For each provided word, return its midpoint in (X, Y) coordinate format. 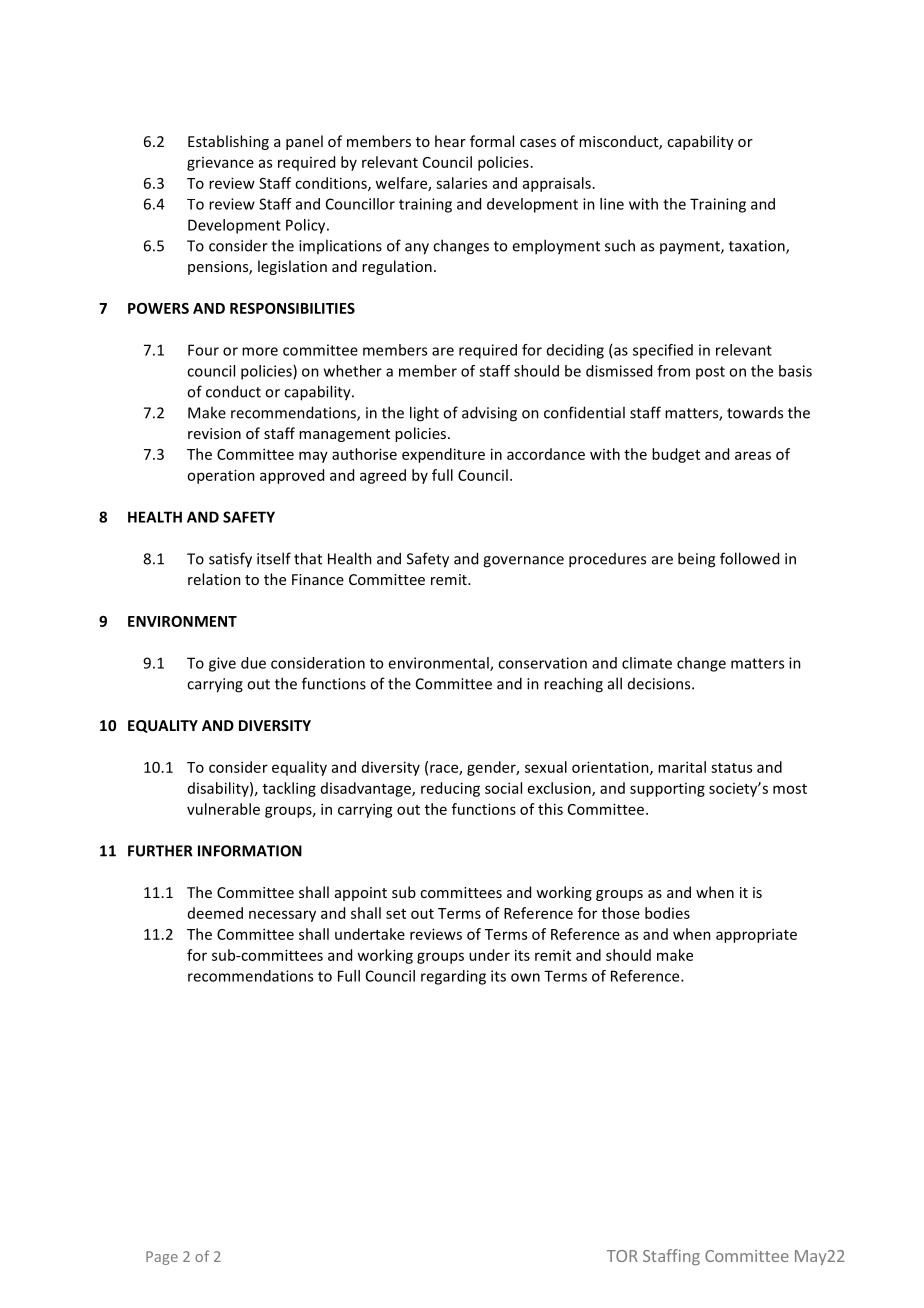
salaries (461, 183)
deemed (215, 913)
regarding (453, 977)
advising (489, 414)
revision (214, 433)
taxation (758, 247)
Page (162, 1258)
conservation (542, 663)
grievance (220, 164)
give (222, 664)
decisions (660, 684)
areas (753, 455)
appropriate (756, 935)
